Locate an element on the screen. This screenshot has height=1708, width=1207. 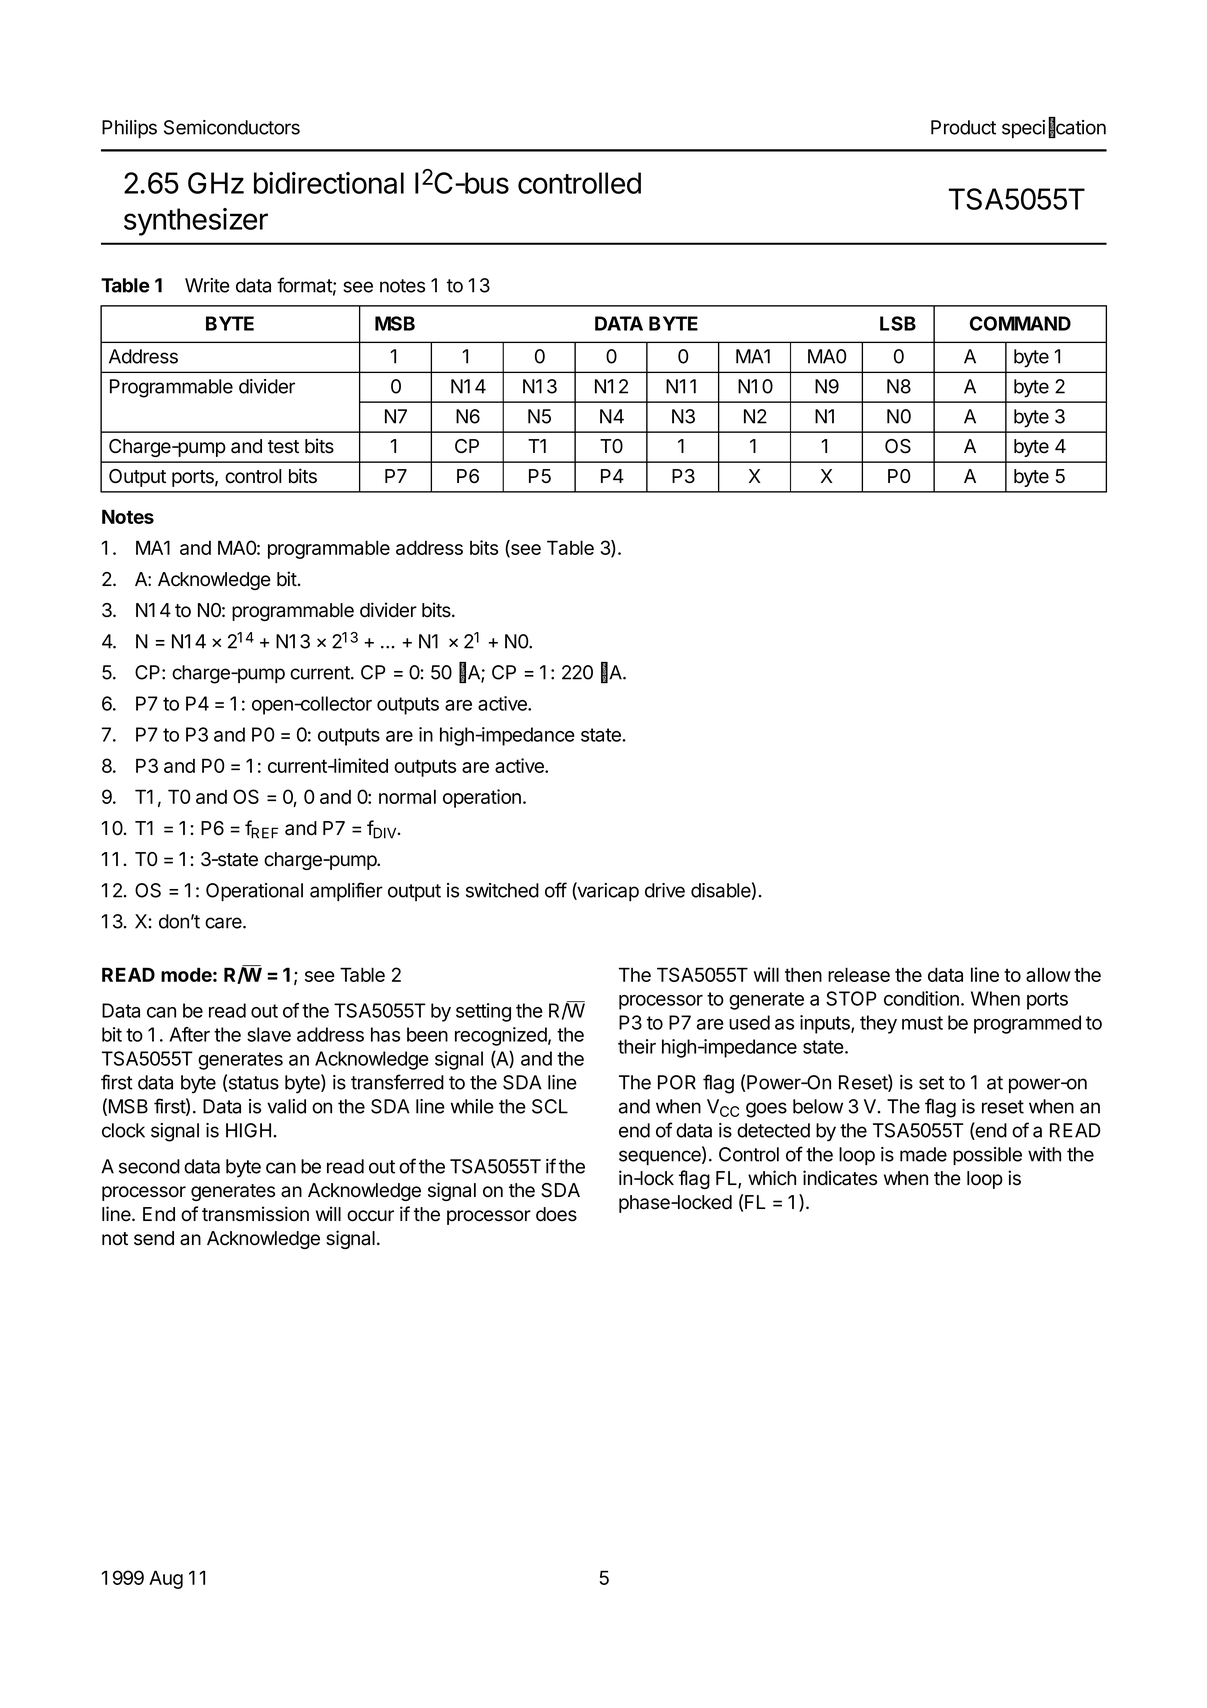
COMMAND is located at coordinates (1020, 323).
